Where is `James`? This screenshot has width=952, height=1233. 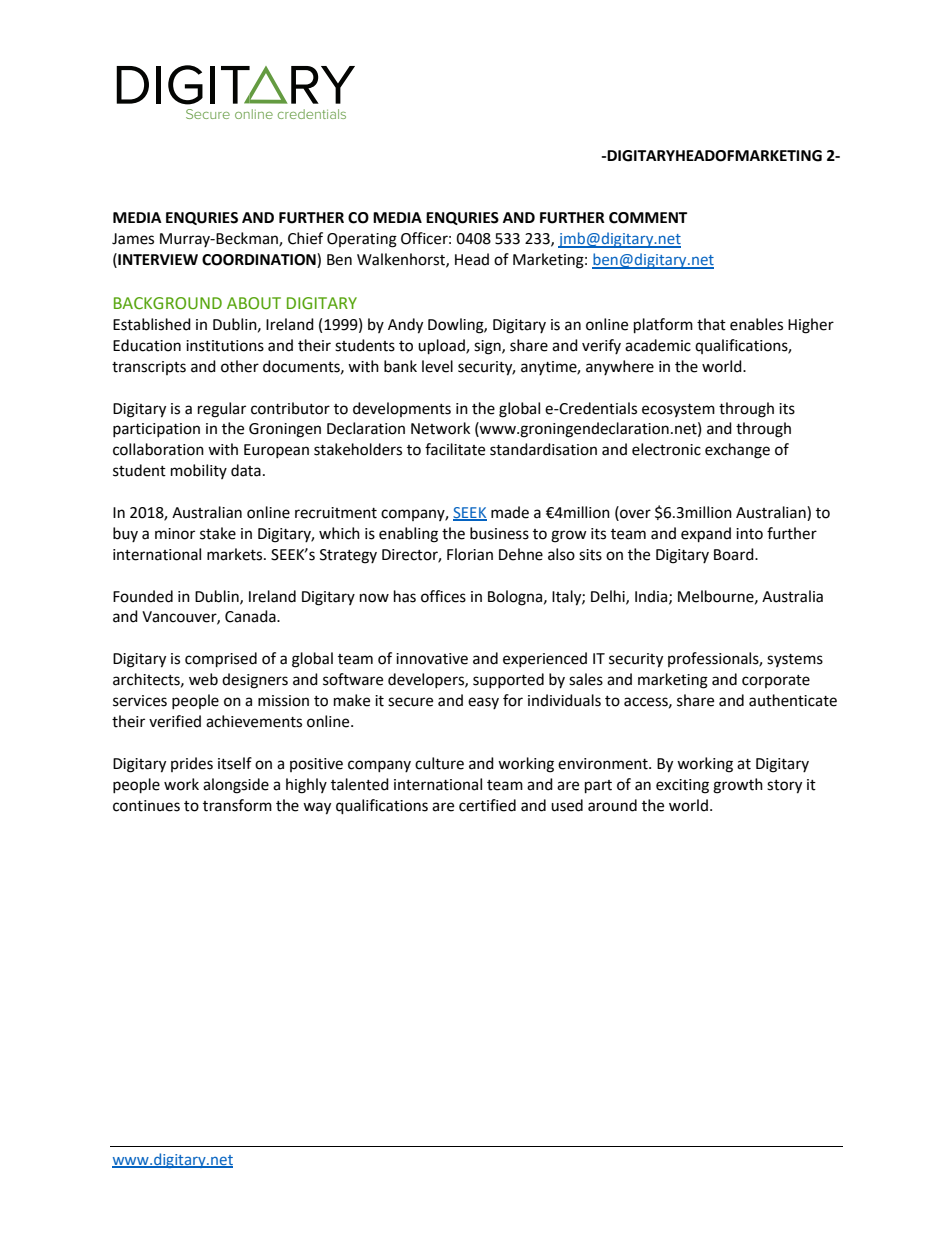 James is located at coordinates (133, 239).
